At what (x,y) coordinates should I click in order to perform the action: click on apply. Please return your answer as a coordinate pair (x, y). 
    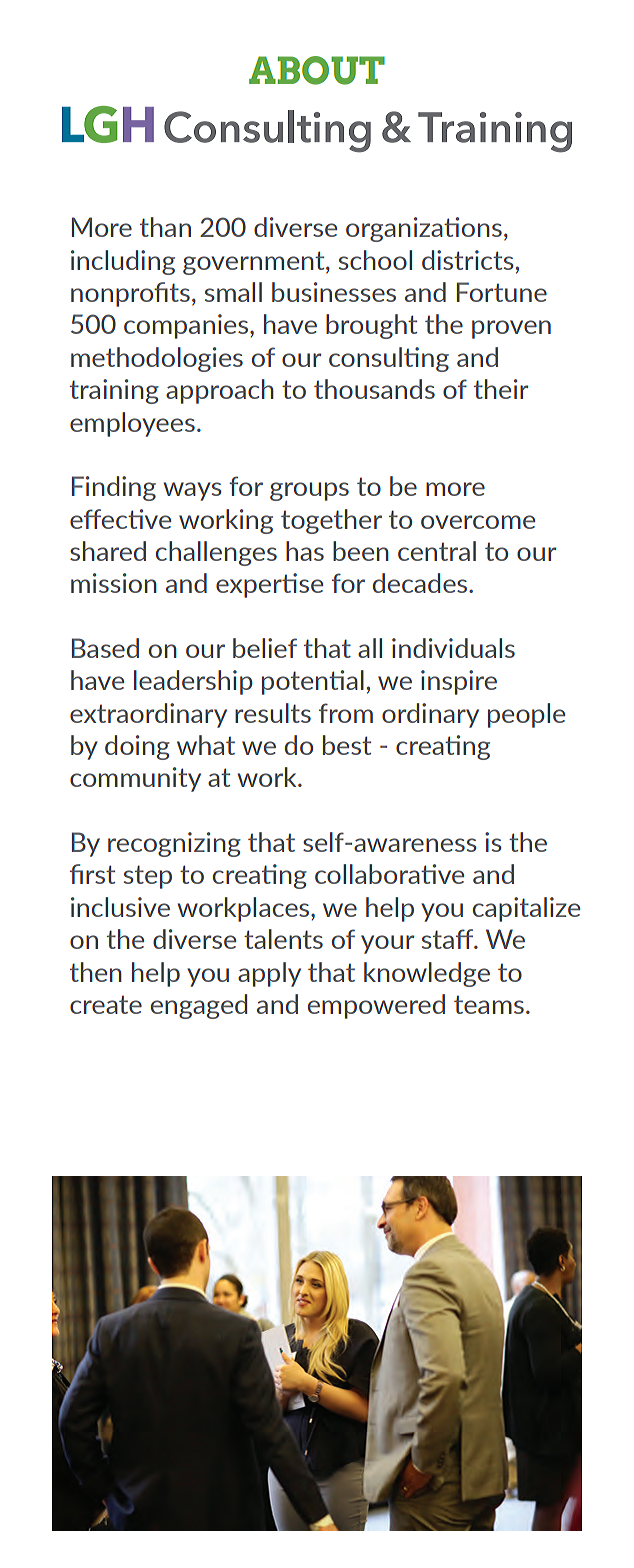
    Looking at the image, I should click on (269, 974).
